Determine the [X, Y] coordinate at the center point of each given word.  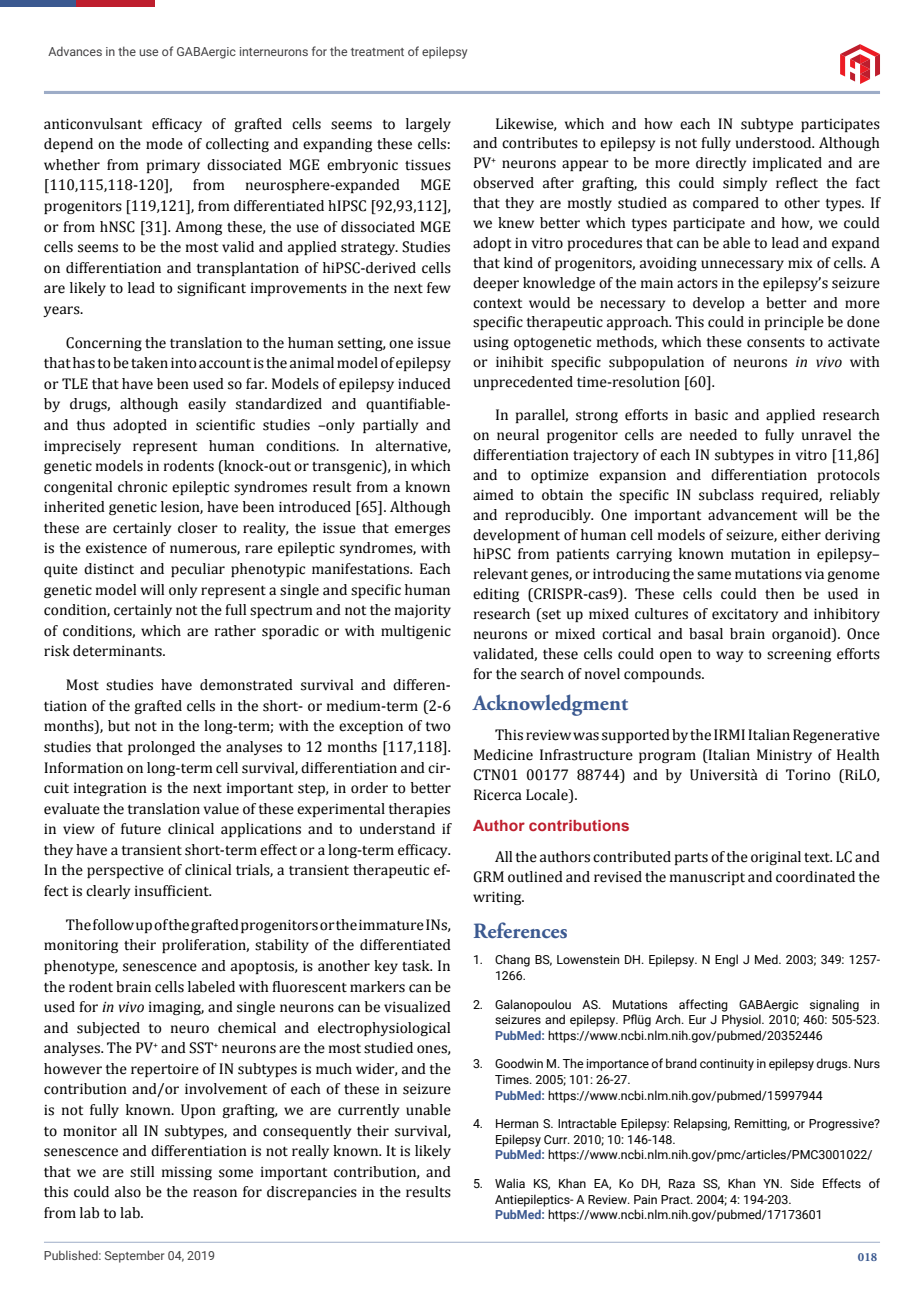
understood [775, 143]
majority [423, 611]
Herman [517, 1123]
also [128, 1192]
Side [802, 1183]
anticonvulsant [93, 124]
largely [428, 125]
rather [235, 631]
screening [799, 655]
